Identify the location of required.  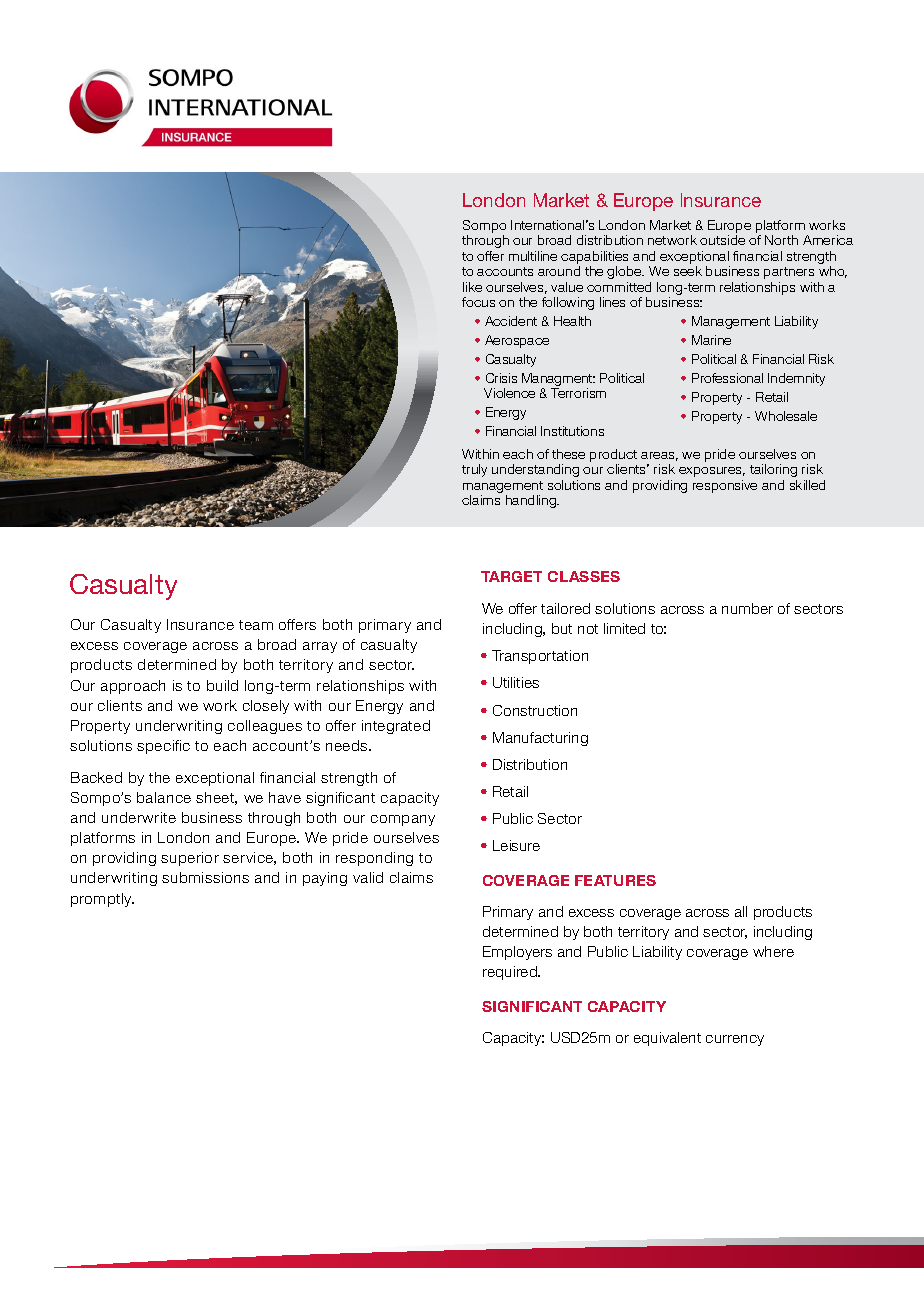
(511, 973).
